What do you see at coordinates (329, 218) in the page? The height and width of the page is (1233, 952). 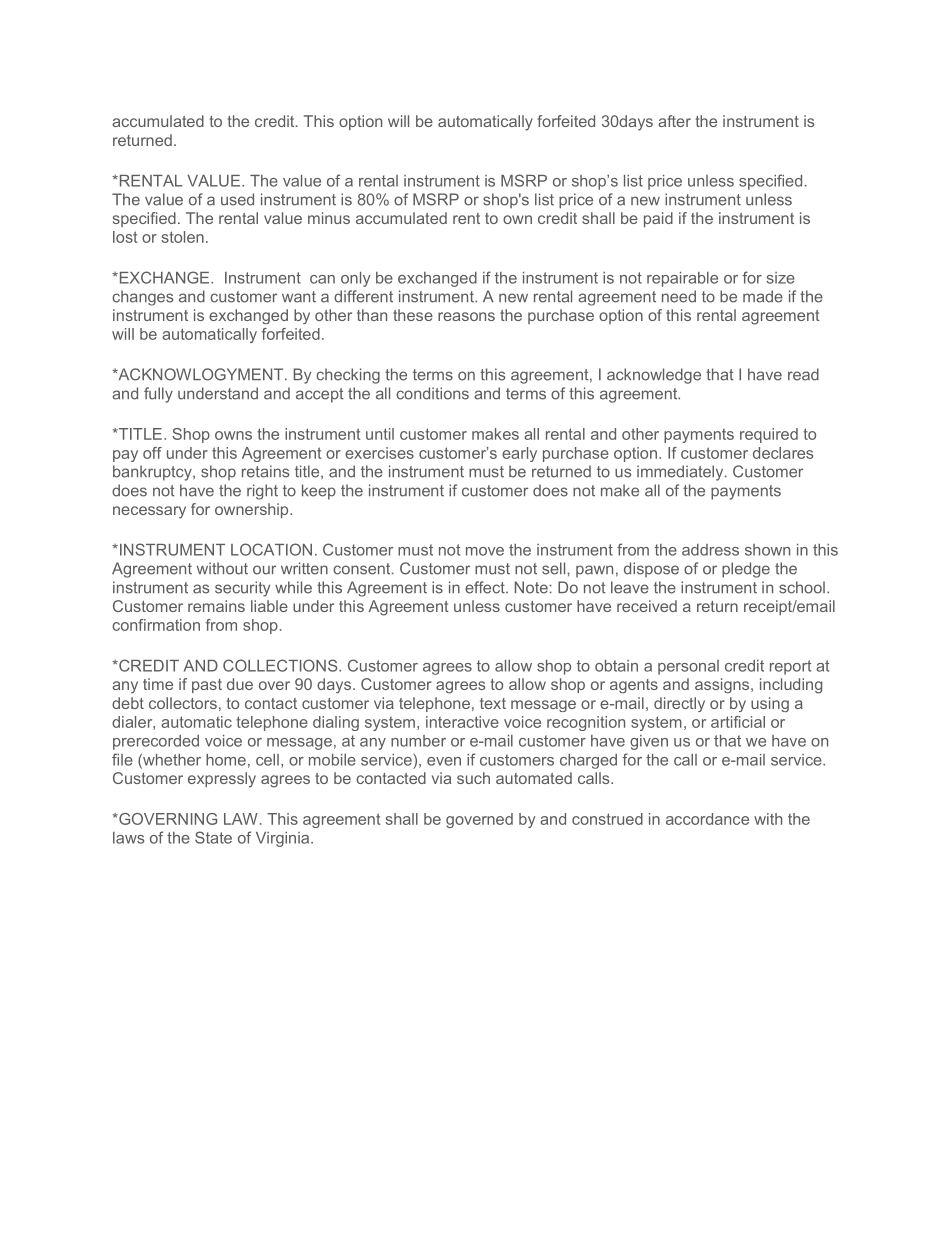 I see `minus` at bounding box center [329, 218].
